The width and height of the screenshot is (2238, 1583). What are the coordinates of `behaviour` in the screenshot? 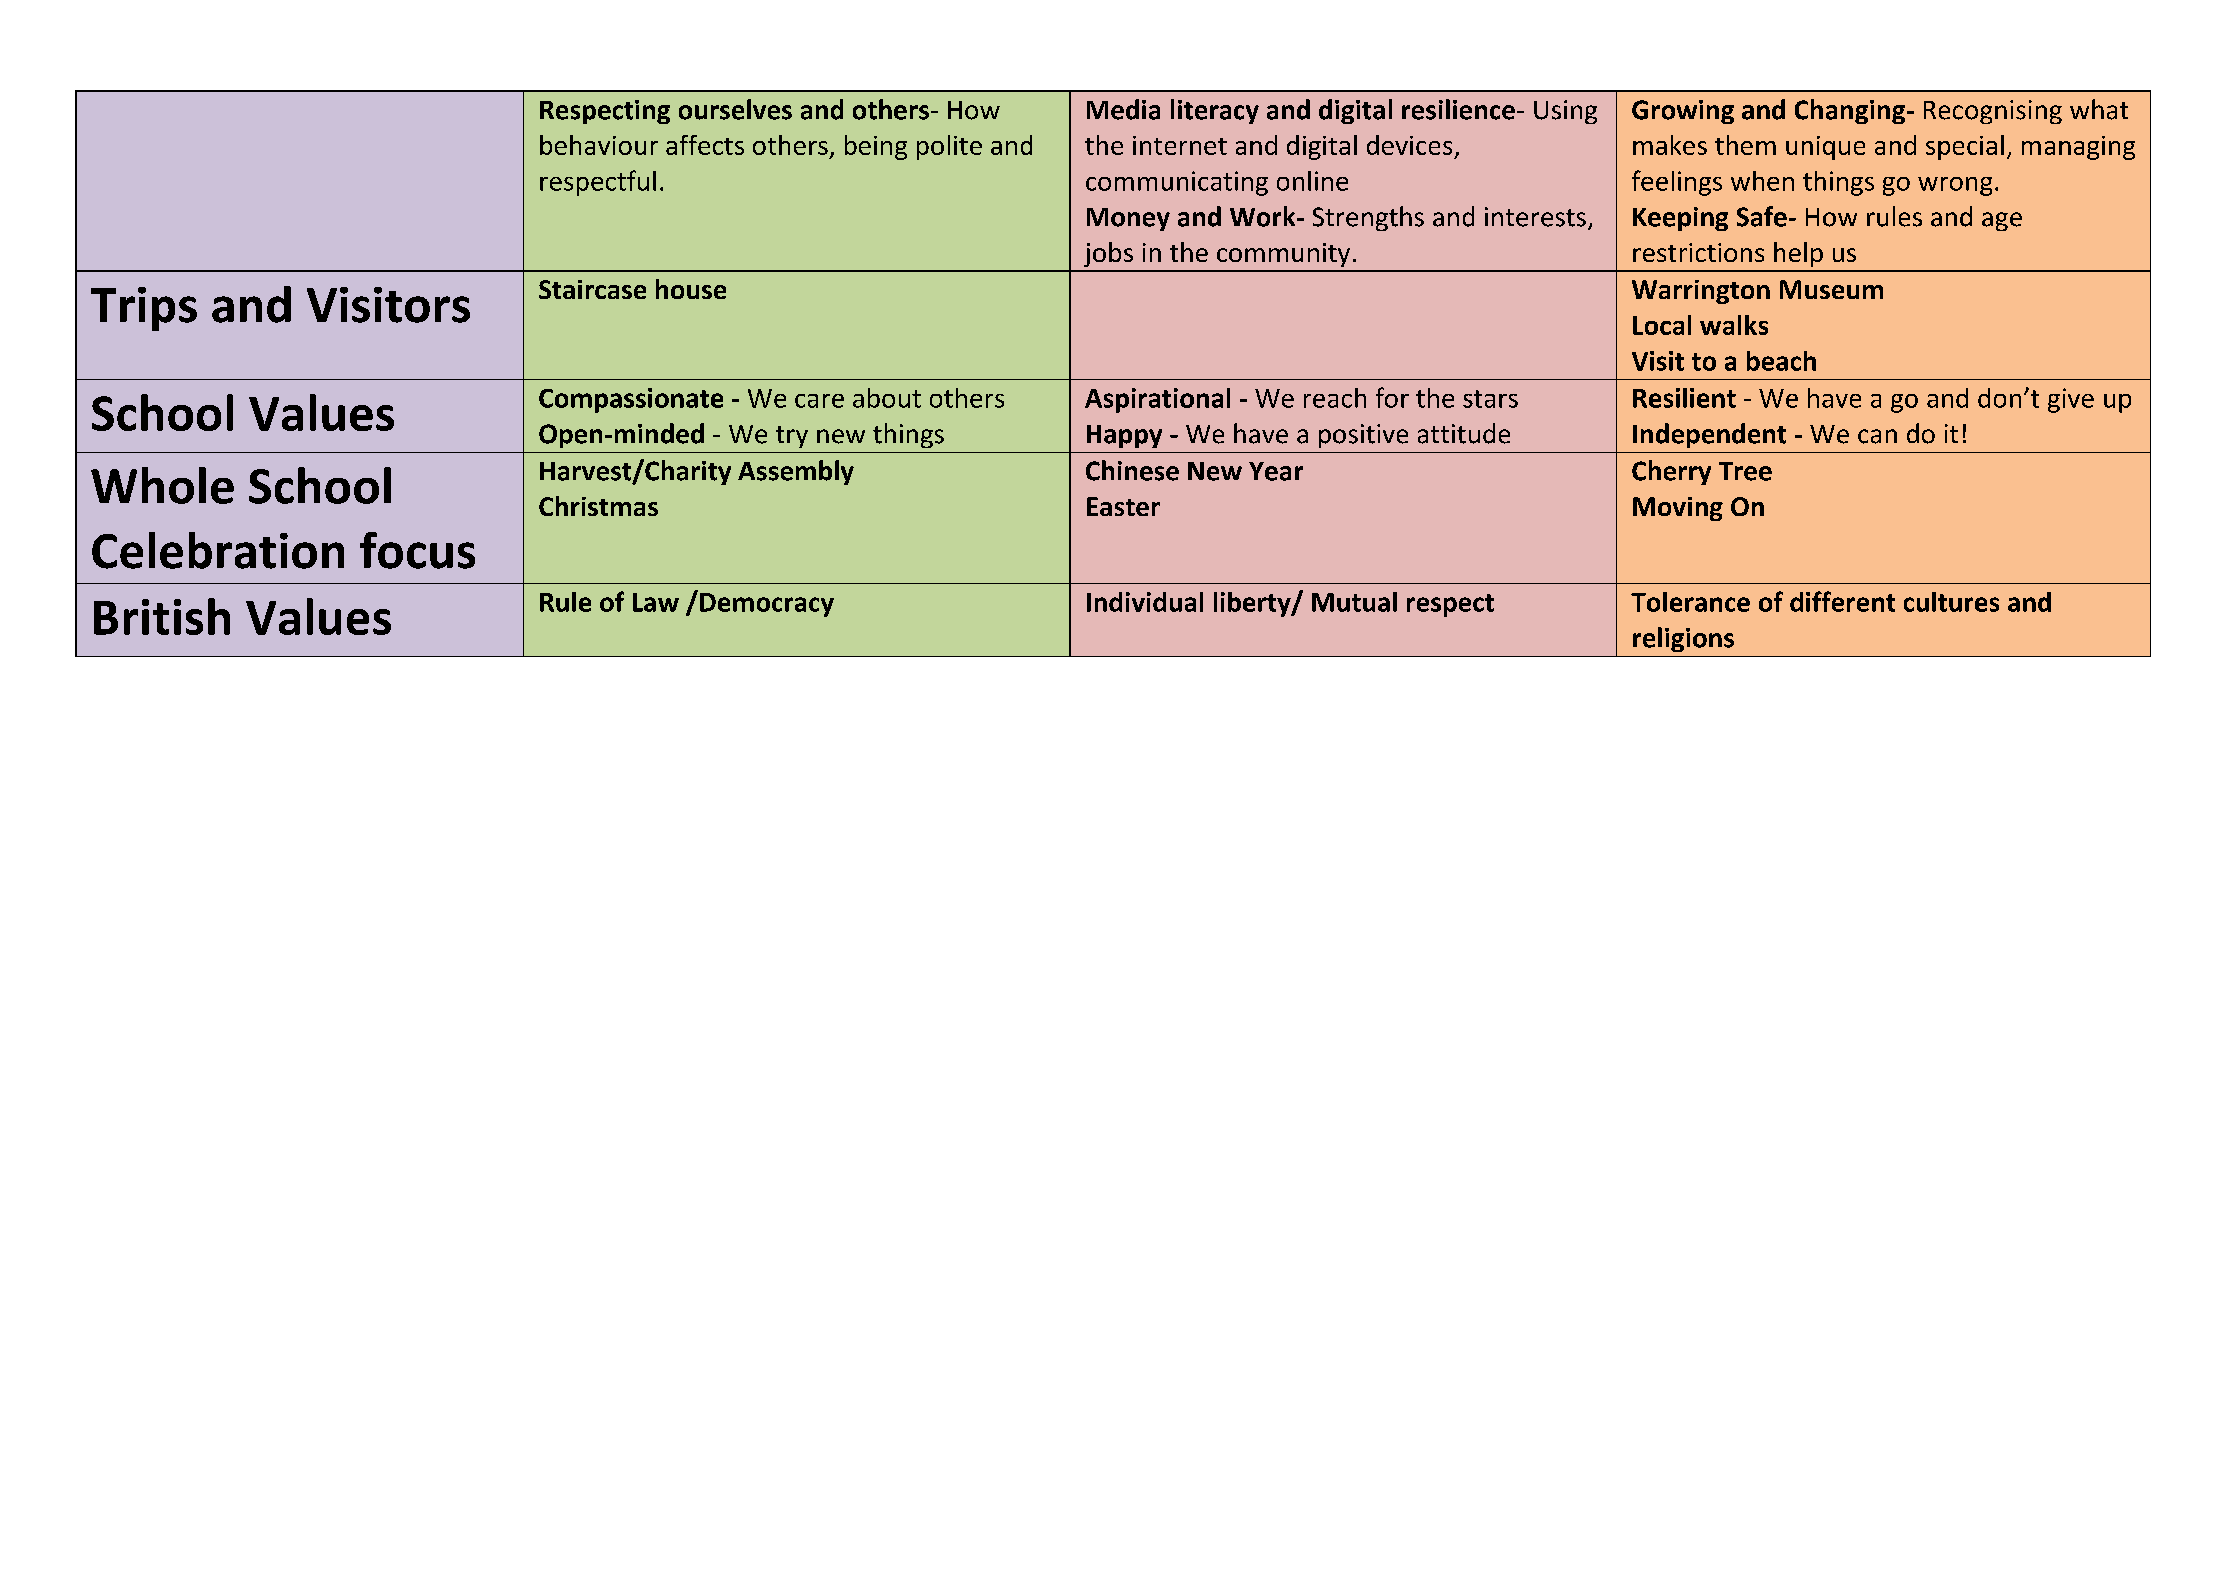 It's located at (599, 145).
